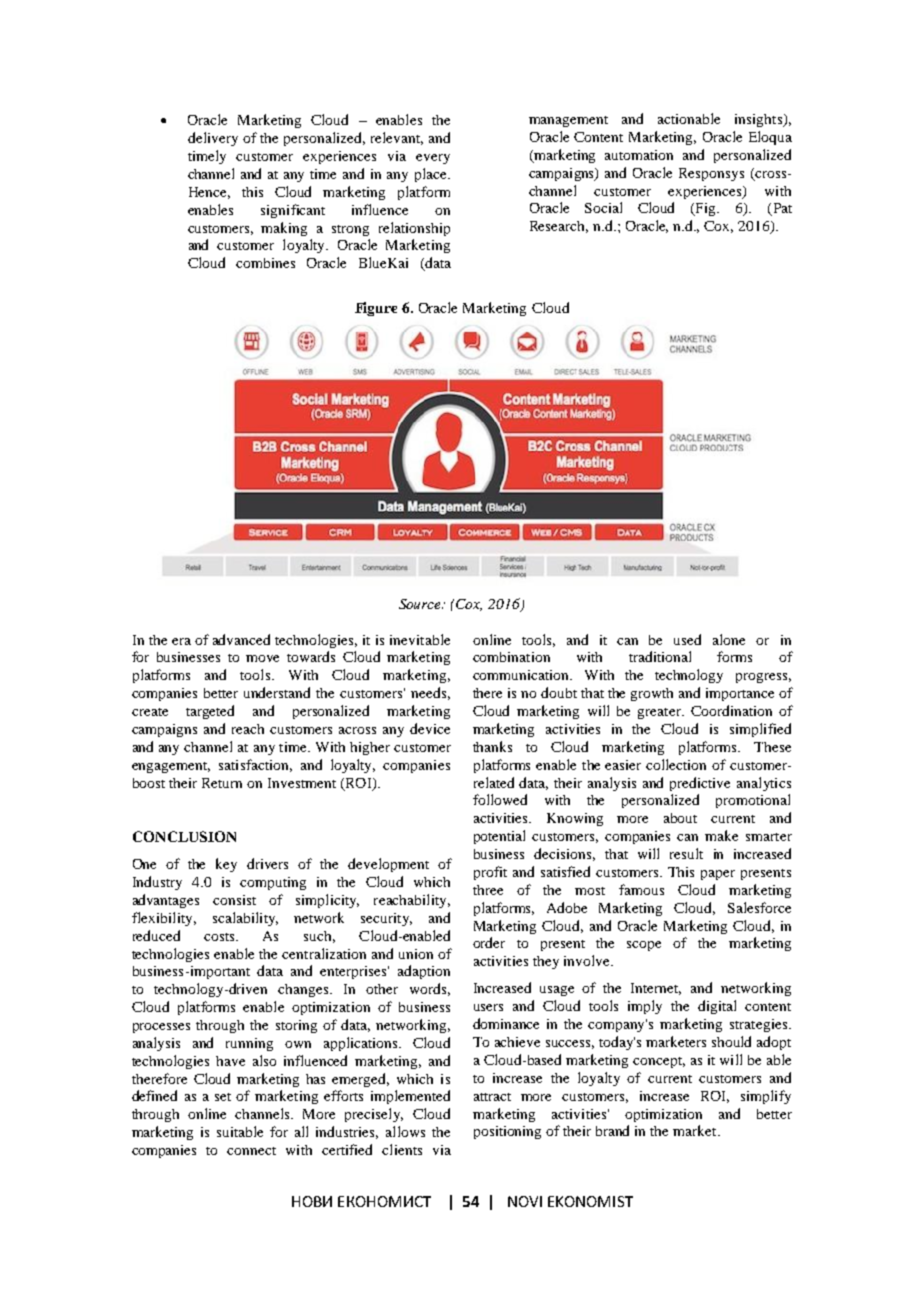 The width and height of the screenshot is (924, 1308). I want to click on make, so click(721, 835).
